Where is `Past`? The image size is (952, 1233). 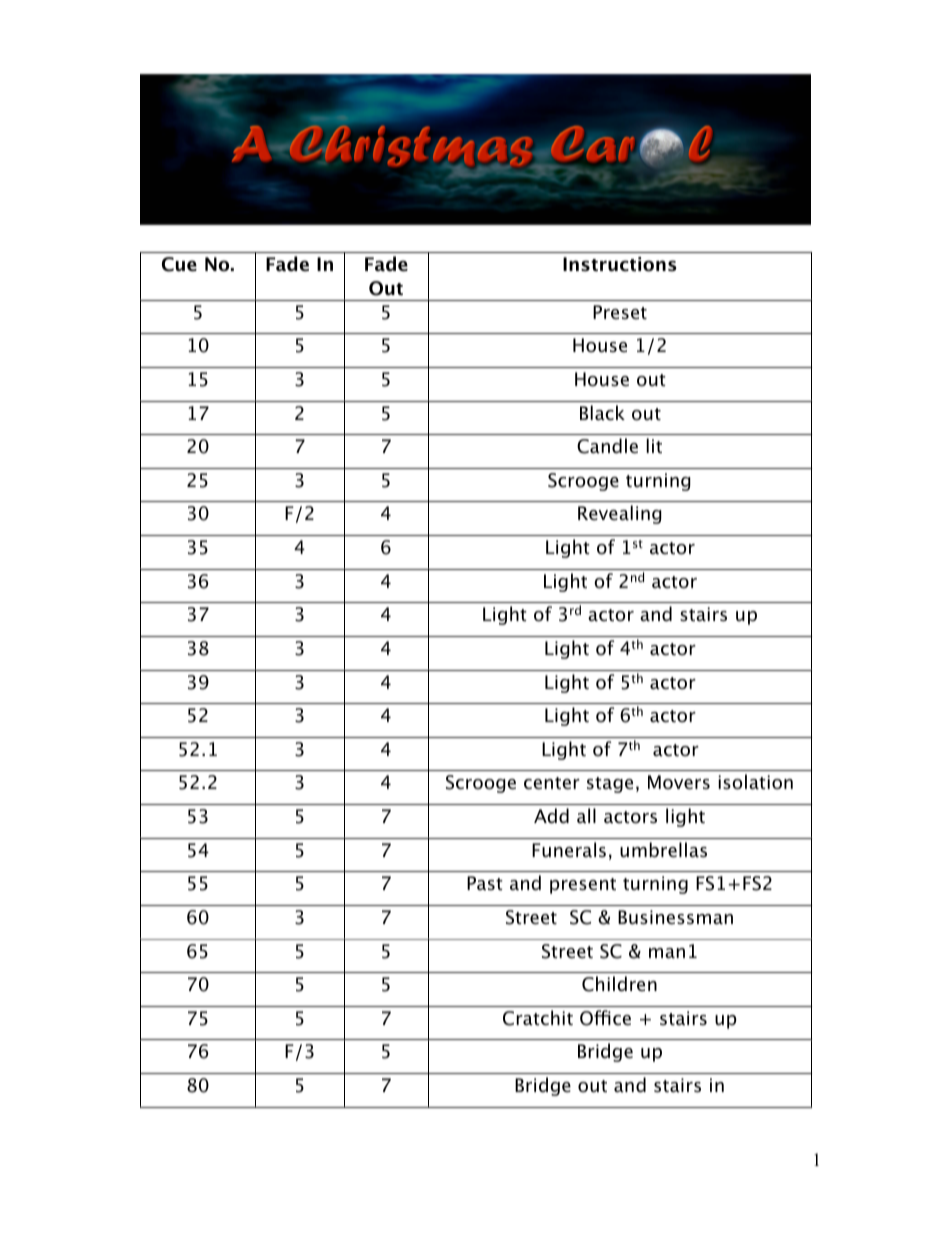 Past is located at coordinates (485, 883).
